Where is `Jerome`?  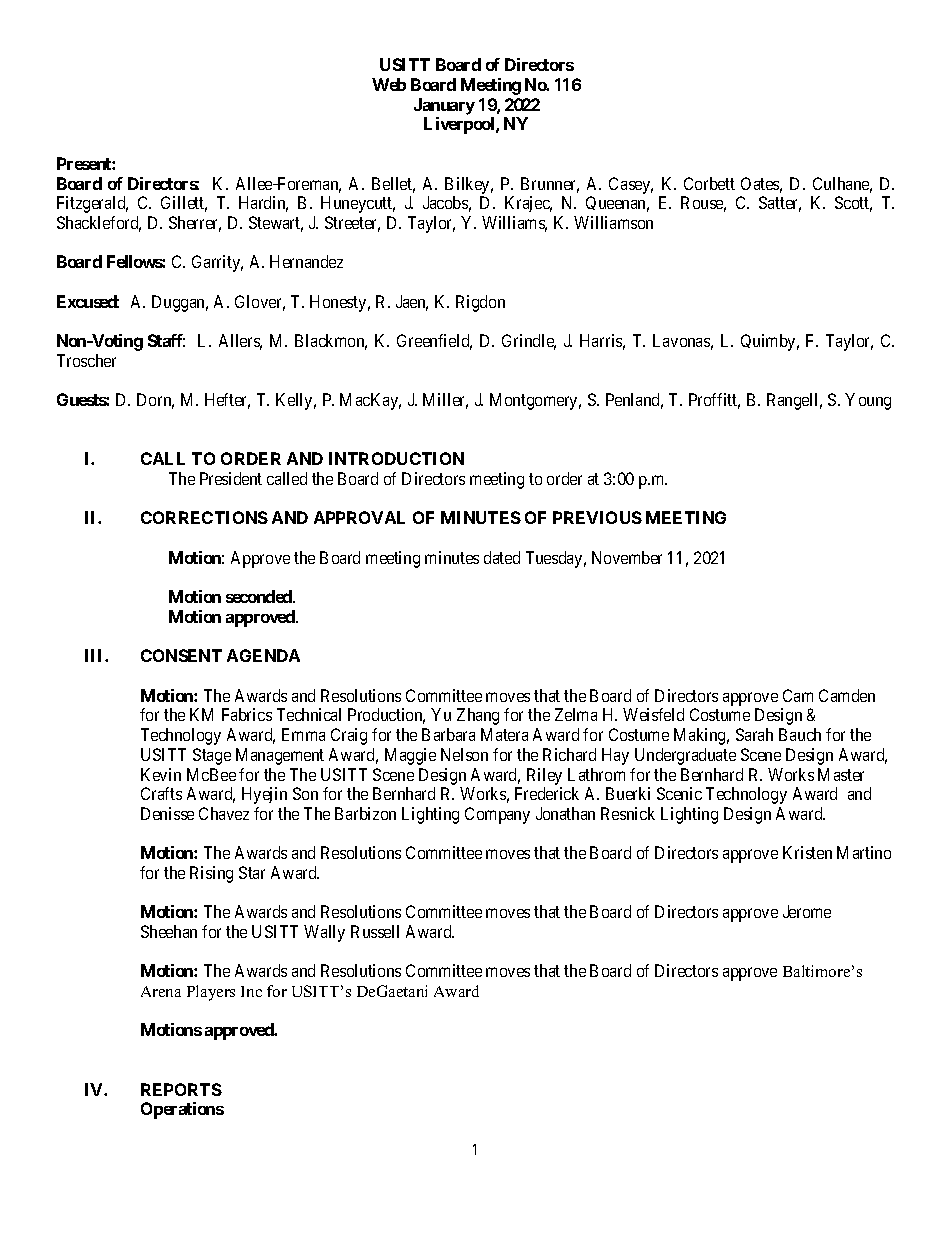
Jerome is located at coordinates (807, 911).
